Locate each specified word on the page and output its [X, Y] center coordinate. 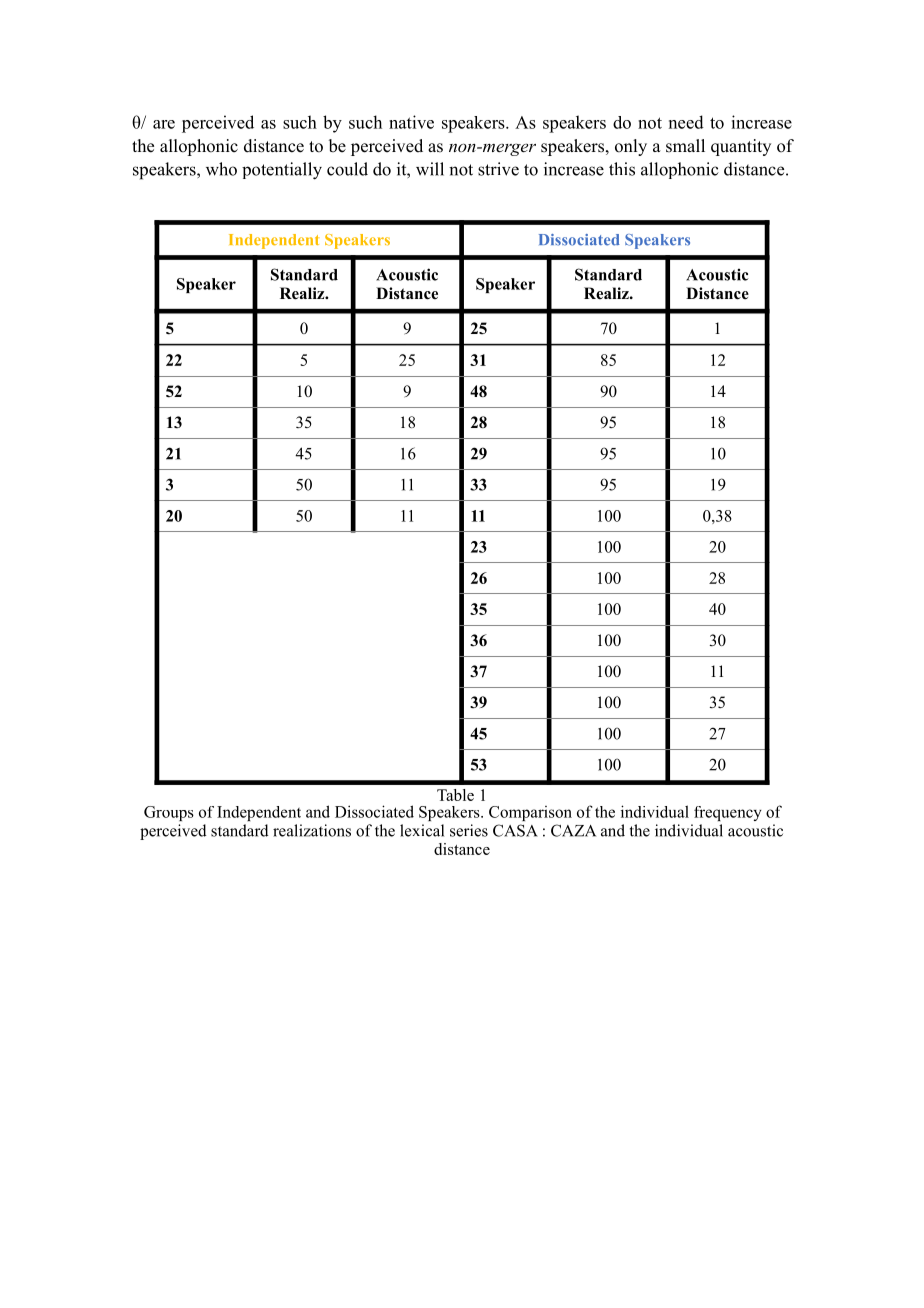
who [221, 169]
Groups [169, 813]
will [430, 169]
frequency [728, 813]
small [685, 146]
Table [455, 795]
